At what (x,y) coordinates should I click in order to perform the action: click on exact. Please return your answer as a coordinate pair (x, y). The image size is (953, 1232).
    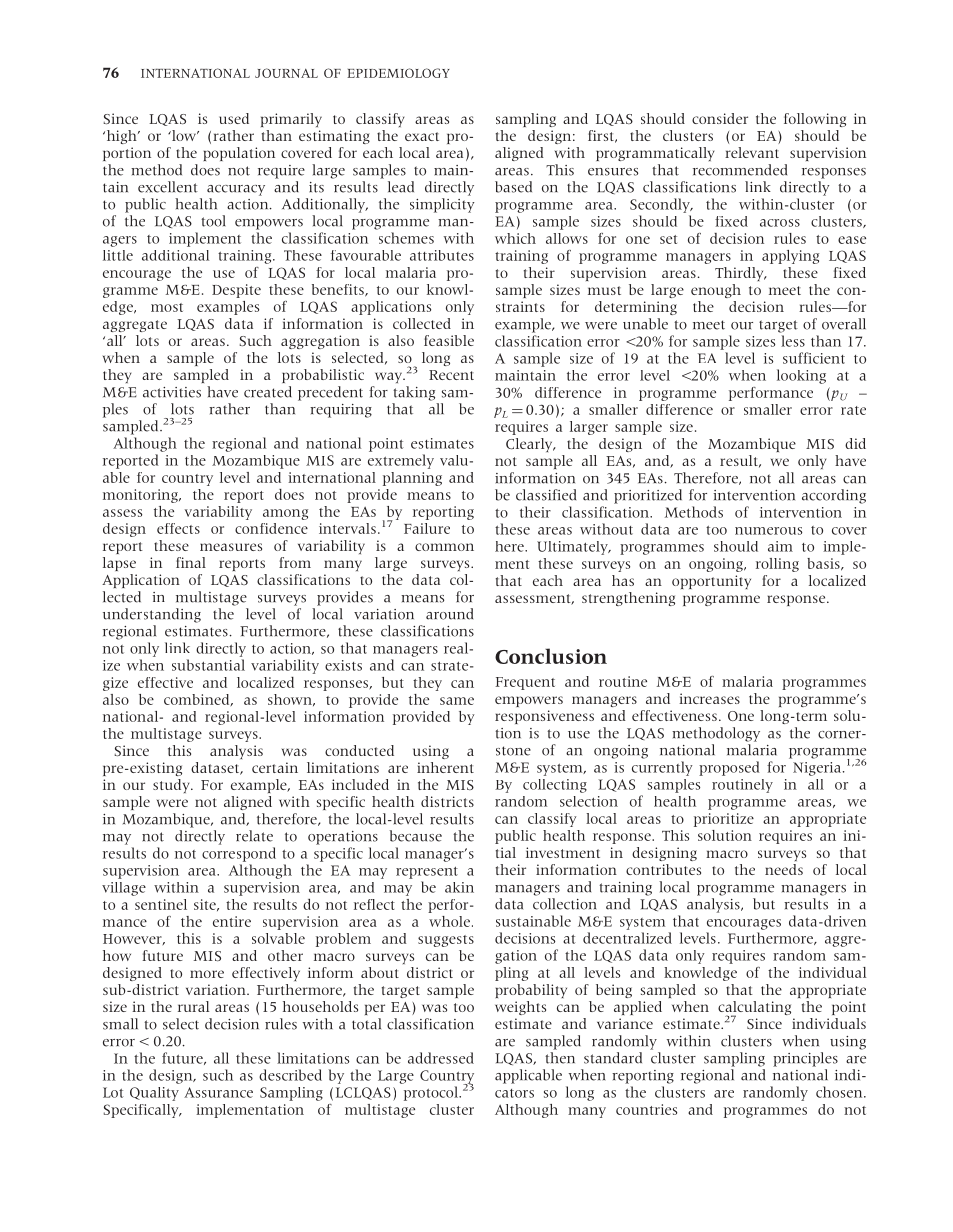
    Looking at the image, I should click on (422, 136).
